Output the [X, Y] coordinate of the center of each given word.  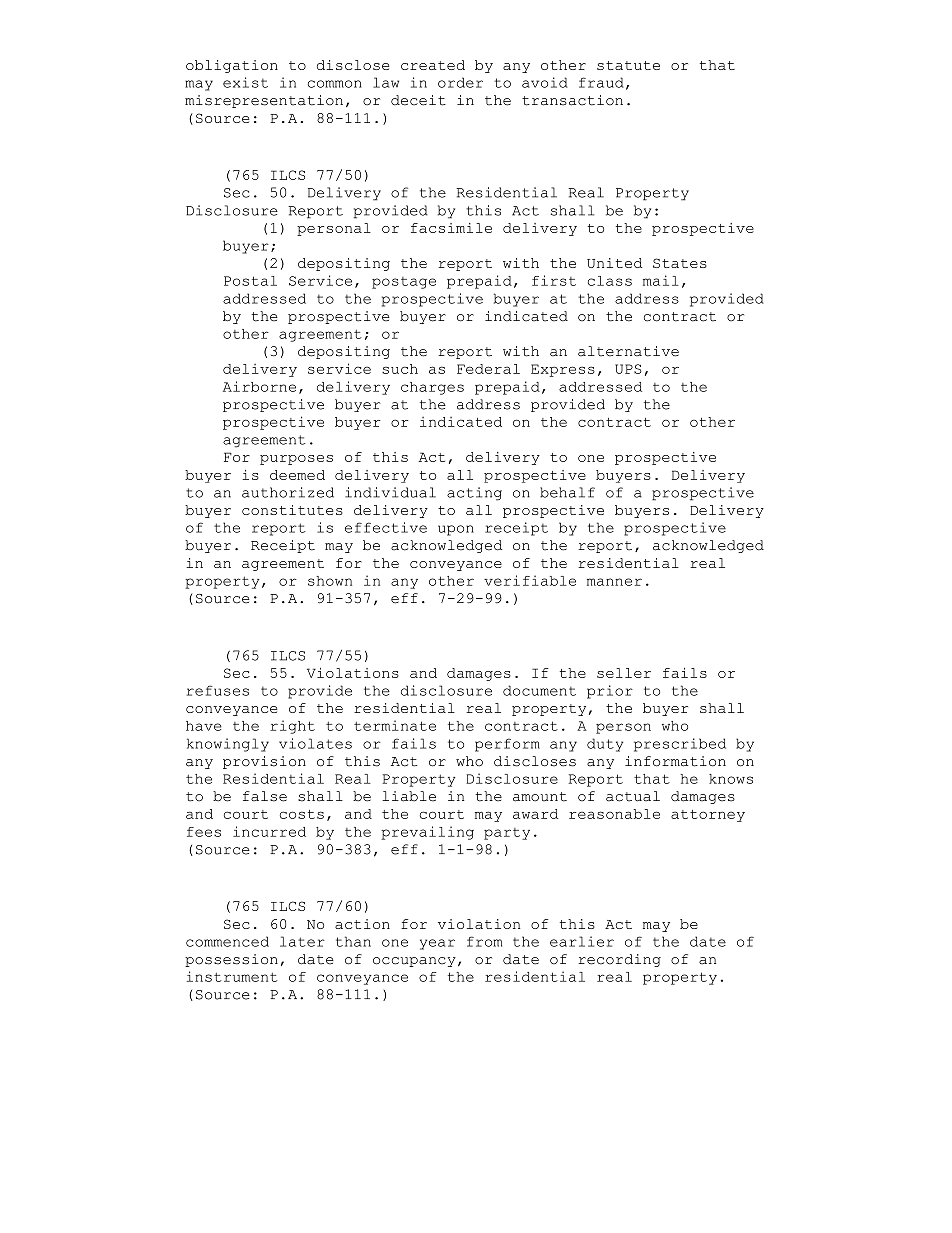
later [302, 941]
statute [628, 65]
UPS [628, 369]
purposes [296, 460]
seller [624, 673]
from [484, 941]
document [539, 690]
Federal [488, 369]
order [460, 82]
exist [245, 82]
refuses [218, 690]
